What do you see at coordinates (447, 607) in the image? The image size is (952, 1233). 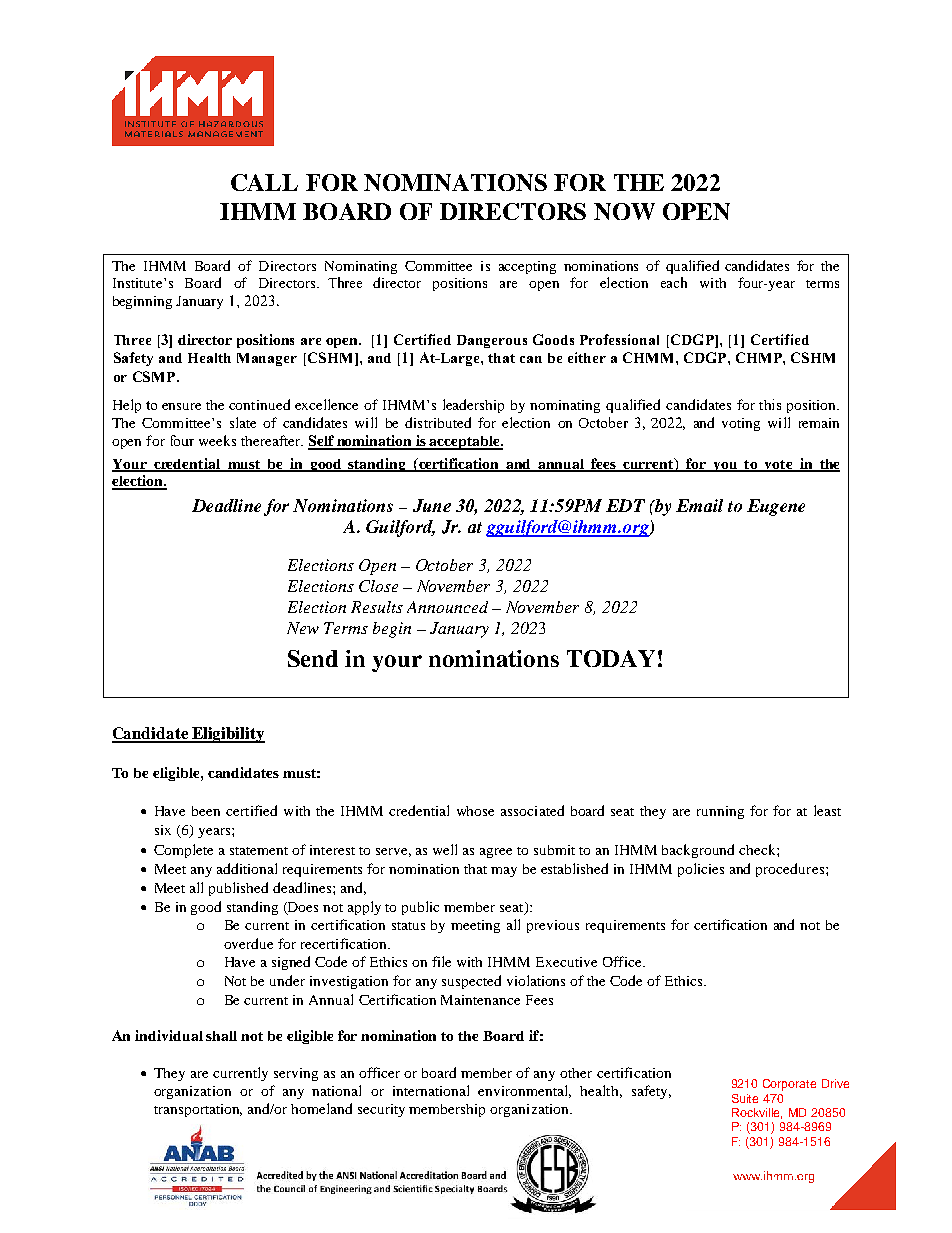 I see `Announced` at bounding box center [447, 607].
